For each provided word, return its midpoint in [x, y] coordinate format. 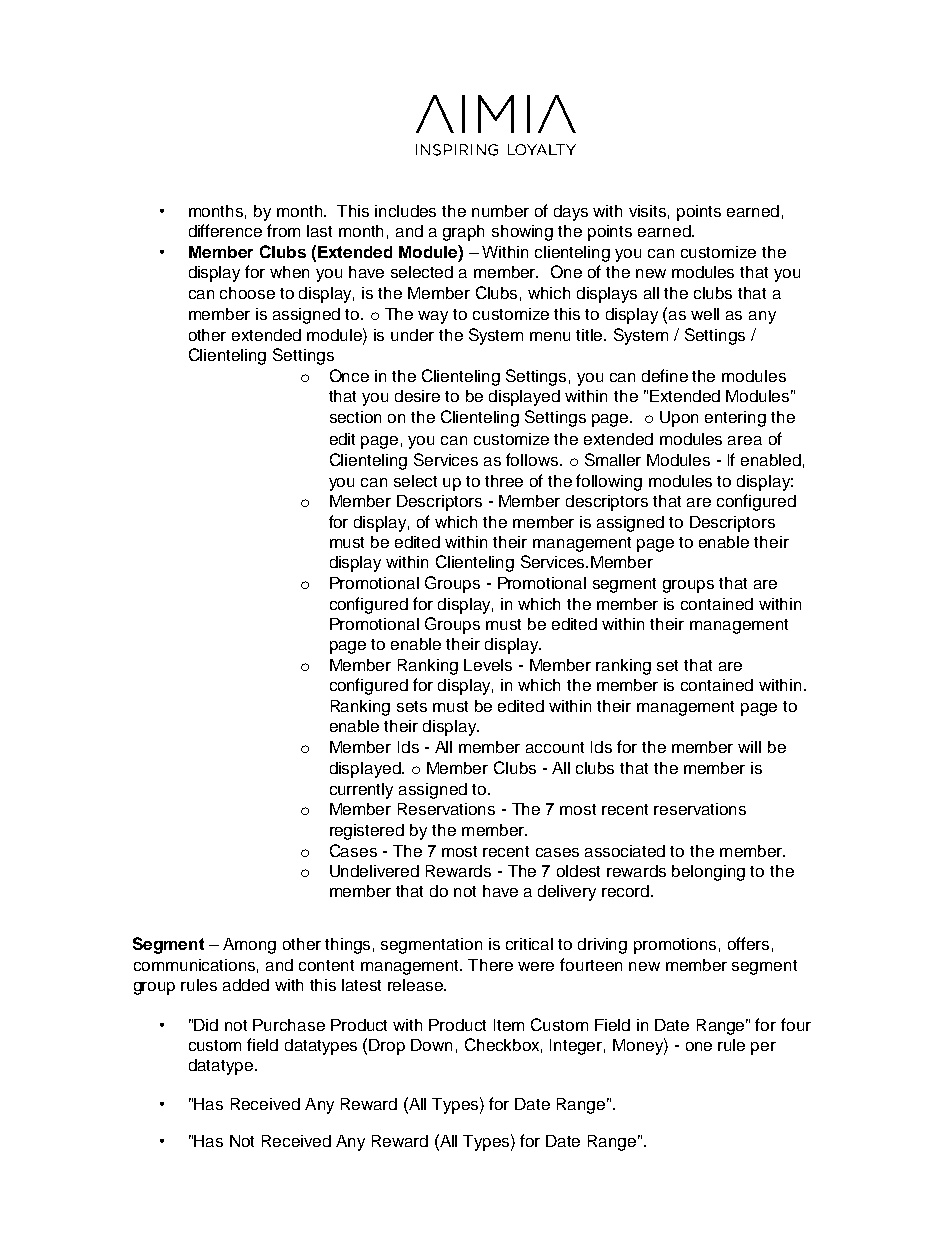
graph [463, 233]
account [555, 747]
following [609, 482]
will [749, 747]
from [283, 230]
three [504, 481]
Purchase [289, 1025]
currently [361, 791]
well [705, 314]
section [355, 417]
